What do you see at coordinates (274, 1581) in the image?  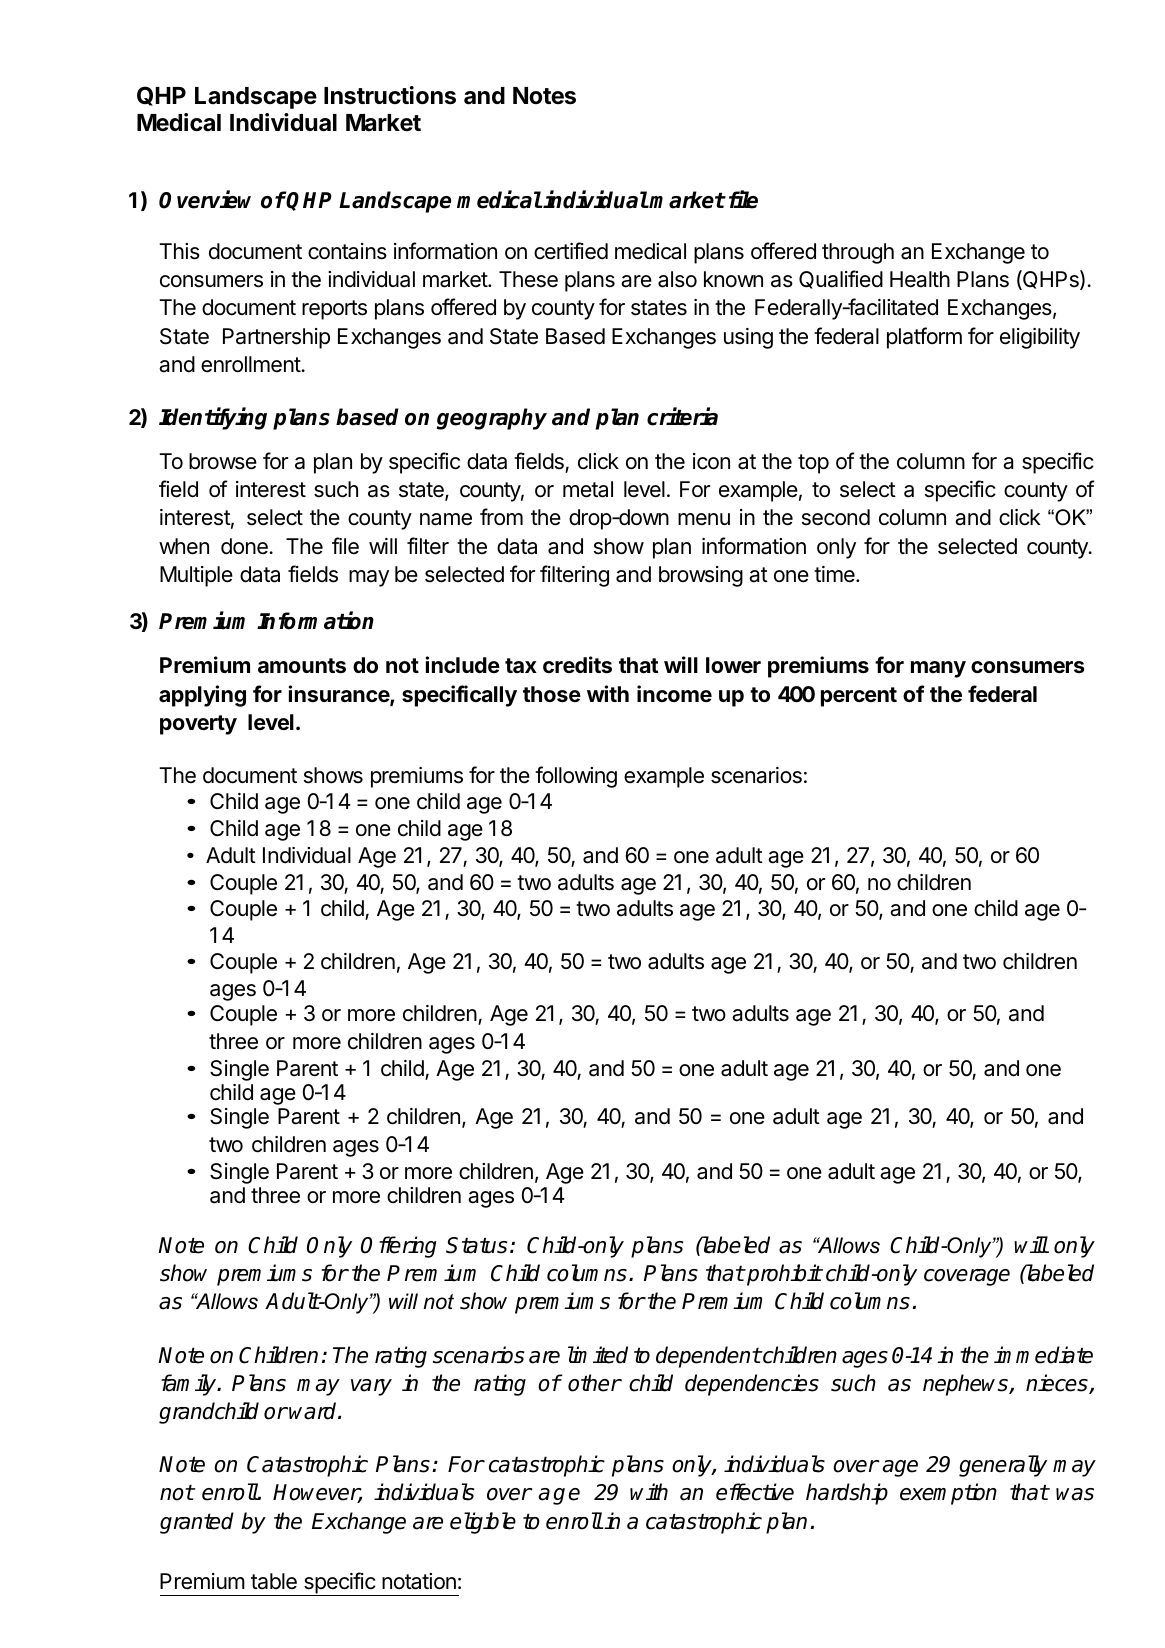 I see `table` at bounding box center [274, 1581].
